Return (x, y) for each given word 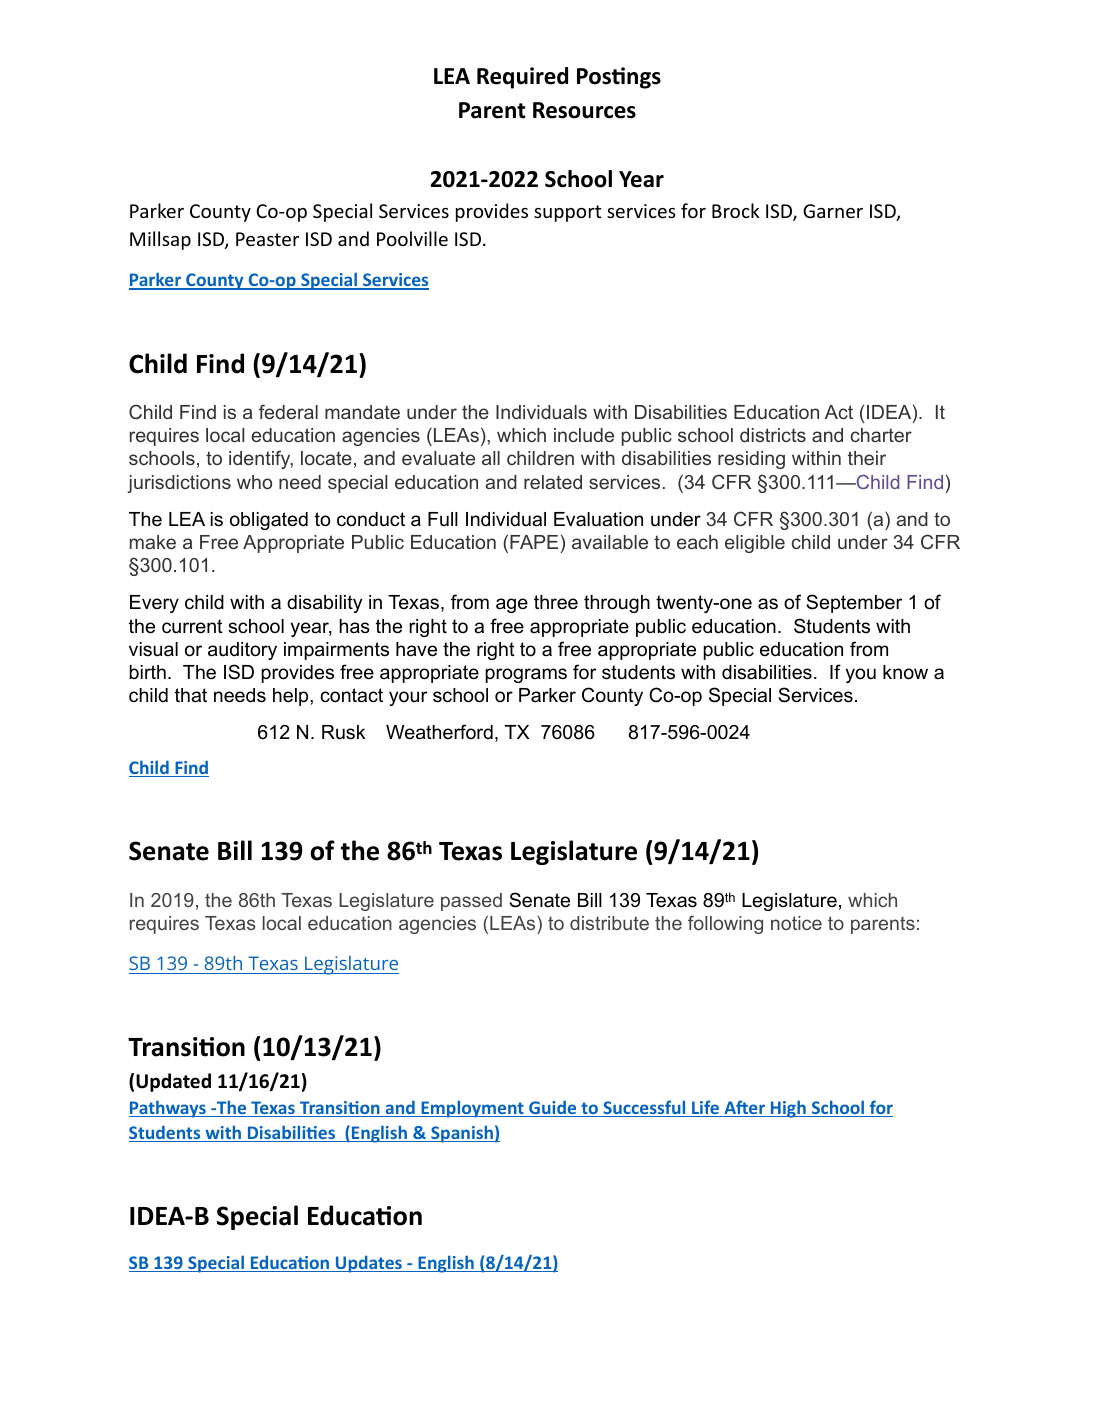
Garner (833, 211)
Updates (369, 1264)
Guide (553, 1108)
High (788, 1109)
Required (522, 78)
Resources (584, 110)
